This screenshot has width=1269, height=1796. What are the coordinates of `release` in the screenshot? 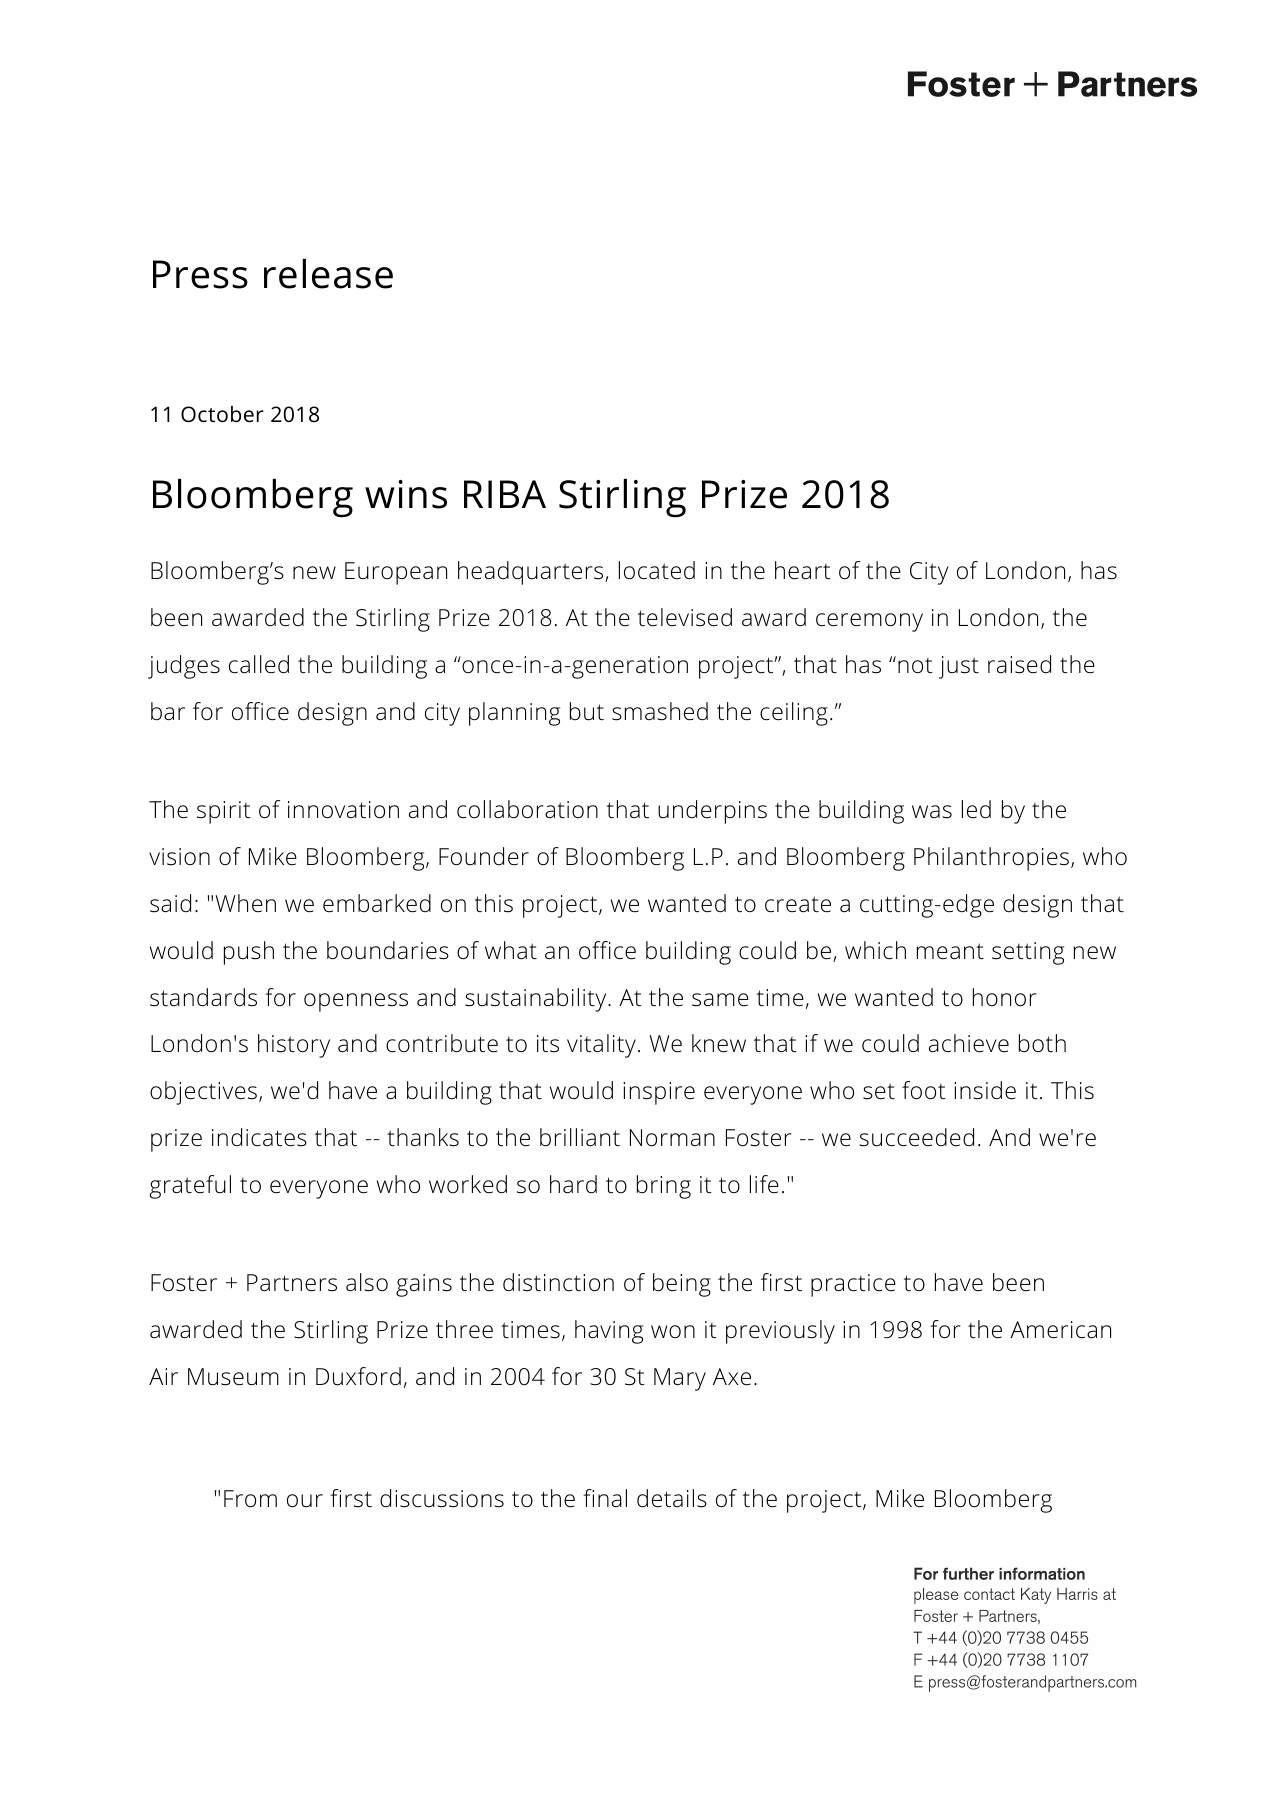 It's located at (328, 274).
